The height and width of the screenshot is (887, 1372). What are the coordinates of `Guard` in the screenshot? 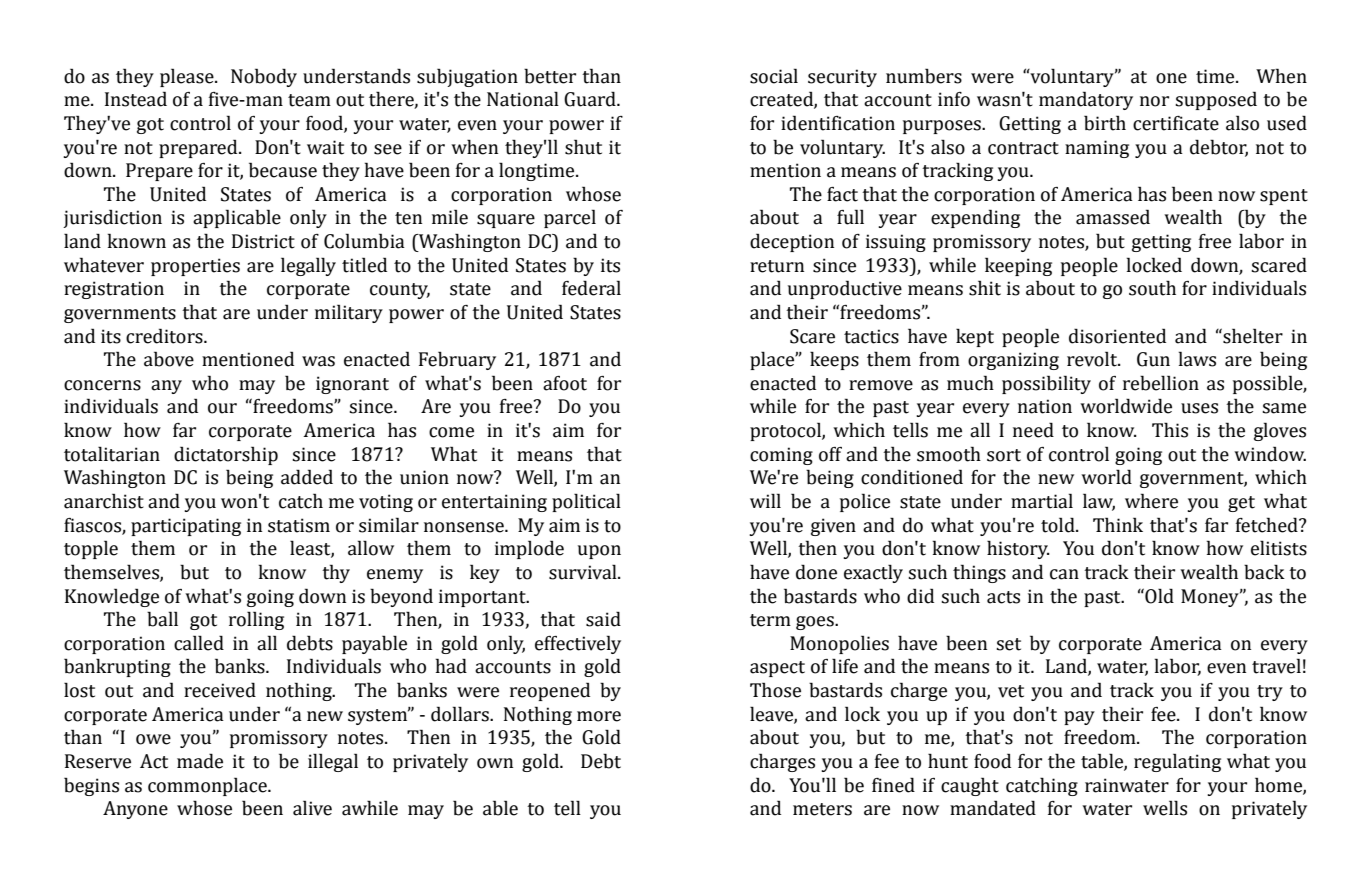 It's located at (591, 99).
